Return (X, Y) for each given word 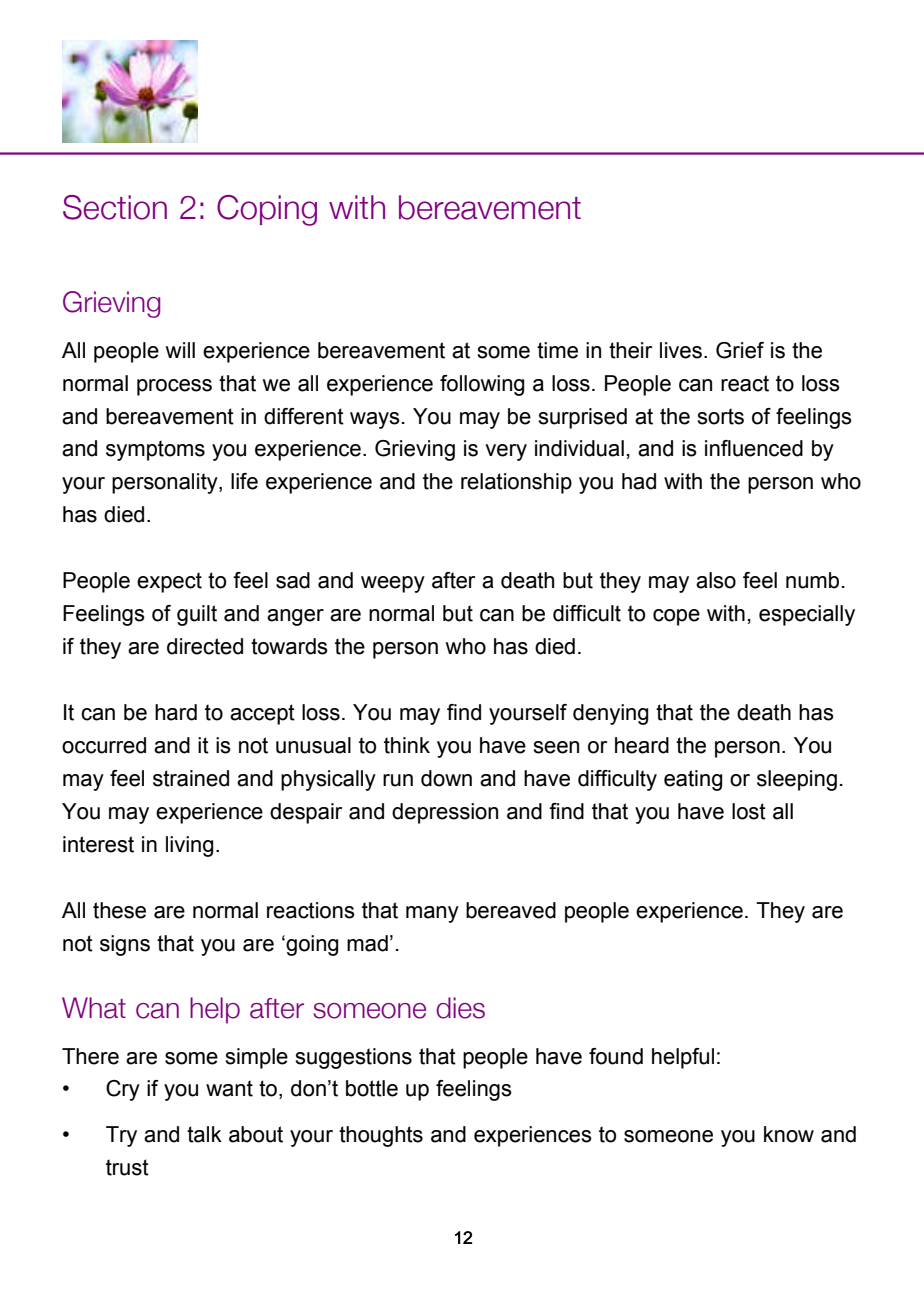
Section (115, 207)
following (482, 385)
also (716, 580)
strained (191, 778)
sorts (720, 416)
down (446, 778)
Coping (267, 210)
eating (693, 780)
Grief (740, 350)
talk (204, 1134)
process (174, 387)
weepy (393, 584)
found (616, 1056)
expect (169, 582)
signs (125, 945)
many (432, 914)
